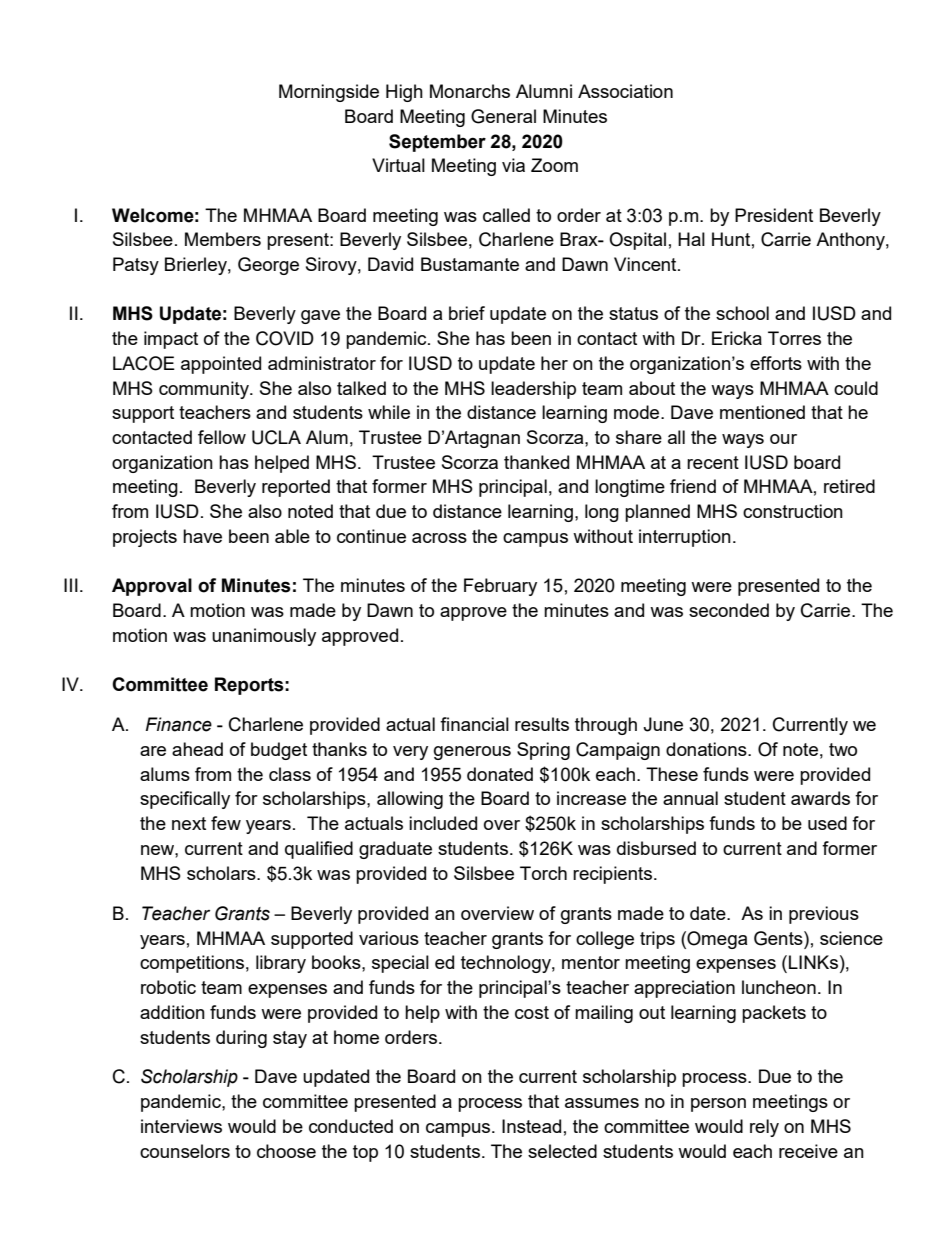  What do you see at coordinates (531, 1126) in the screenshot?
I see `Instead` at bounding box center [531, 1126].
